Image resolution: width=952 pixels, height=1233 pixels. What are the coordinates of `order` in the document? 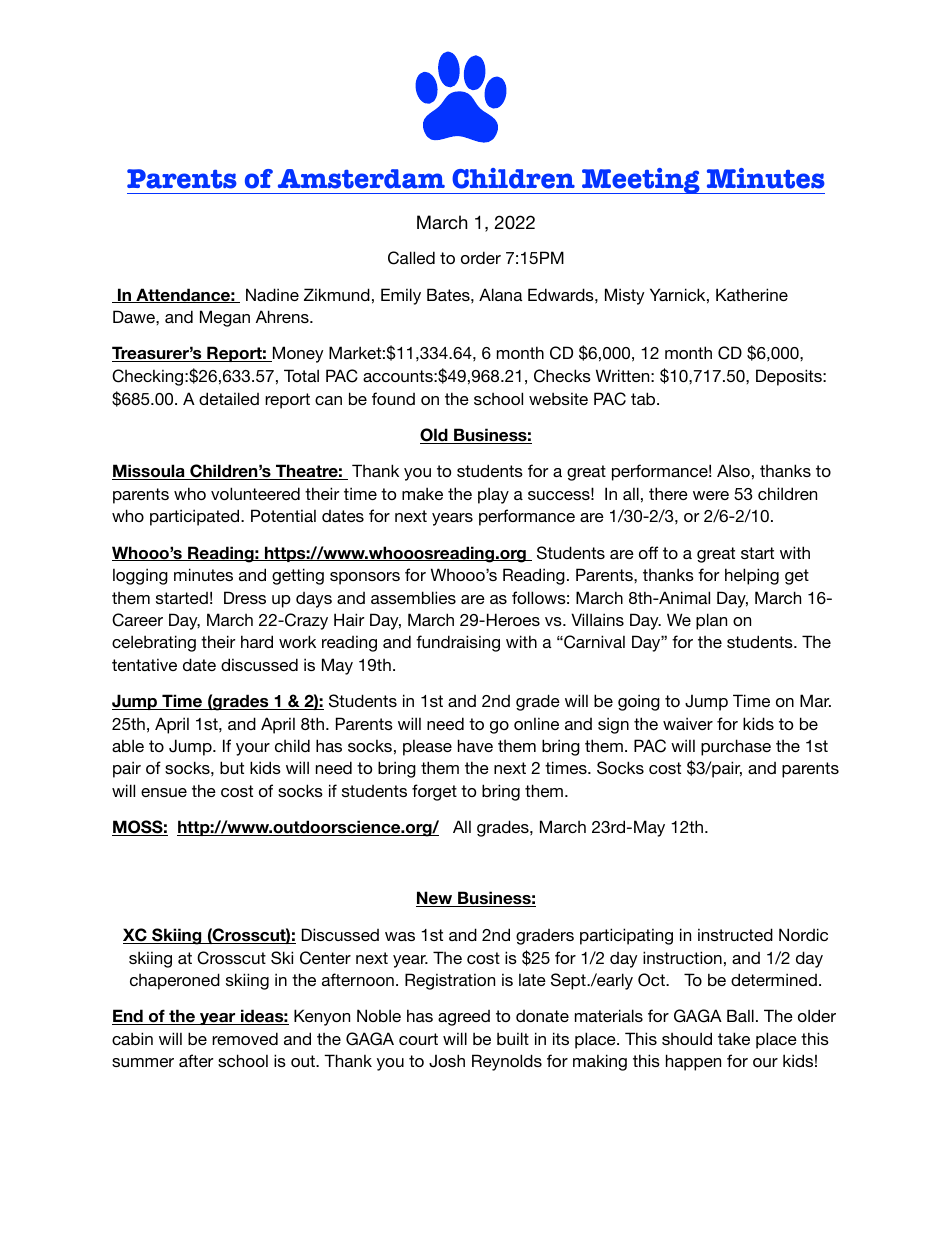 It's located at (481, 257).
